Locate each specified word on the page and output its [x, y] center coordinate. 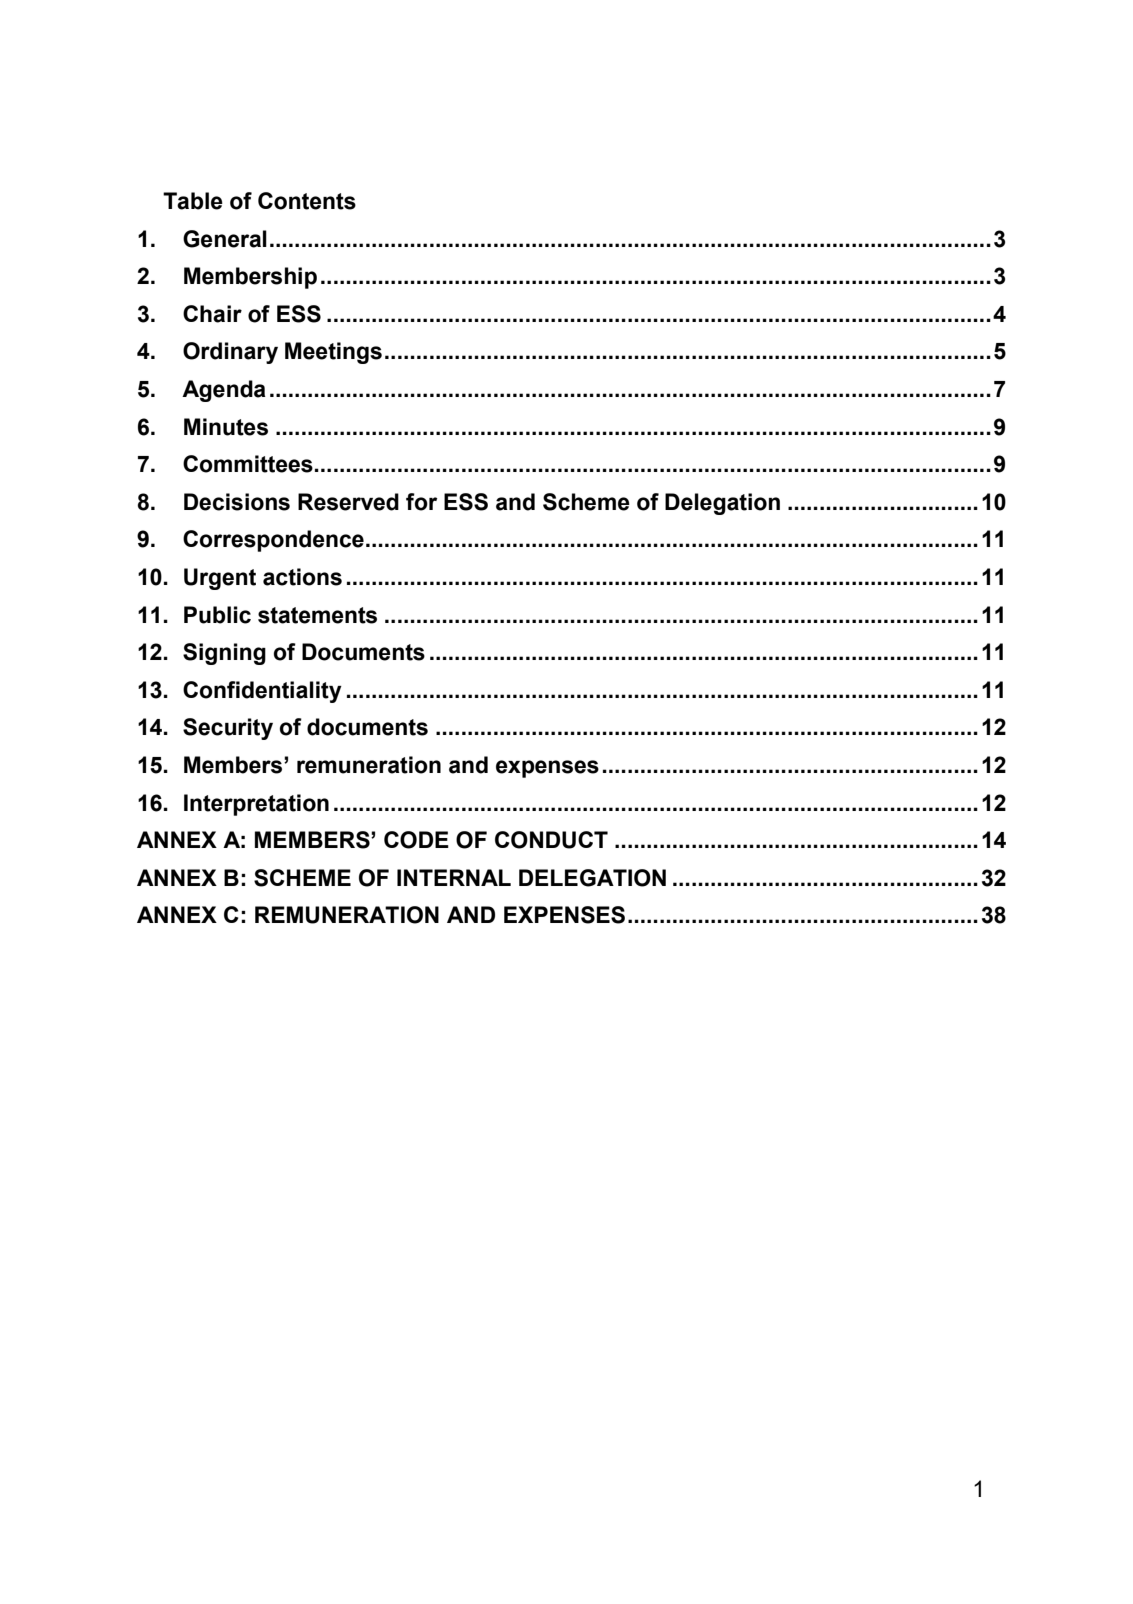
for [421, 502]
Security [228, 729]
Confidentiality [262, 692]
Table [193, 201]
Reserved [348, 502]
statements [317, 615]
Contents [307, 201]
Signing [224, 654]
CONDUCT [551, 840]
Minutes [226, 427]
